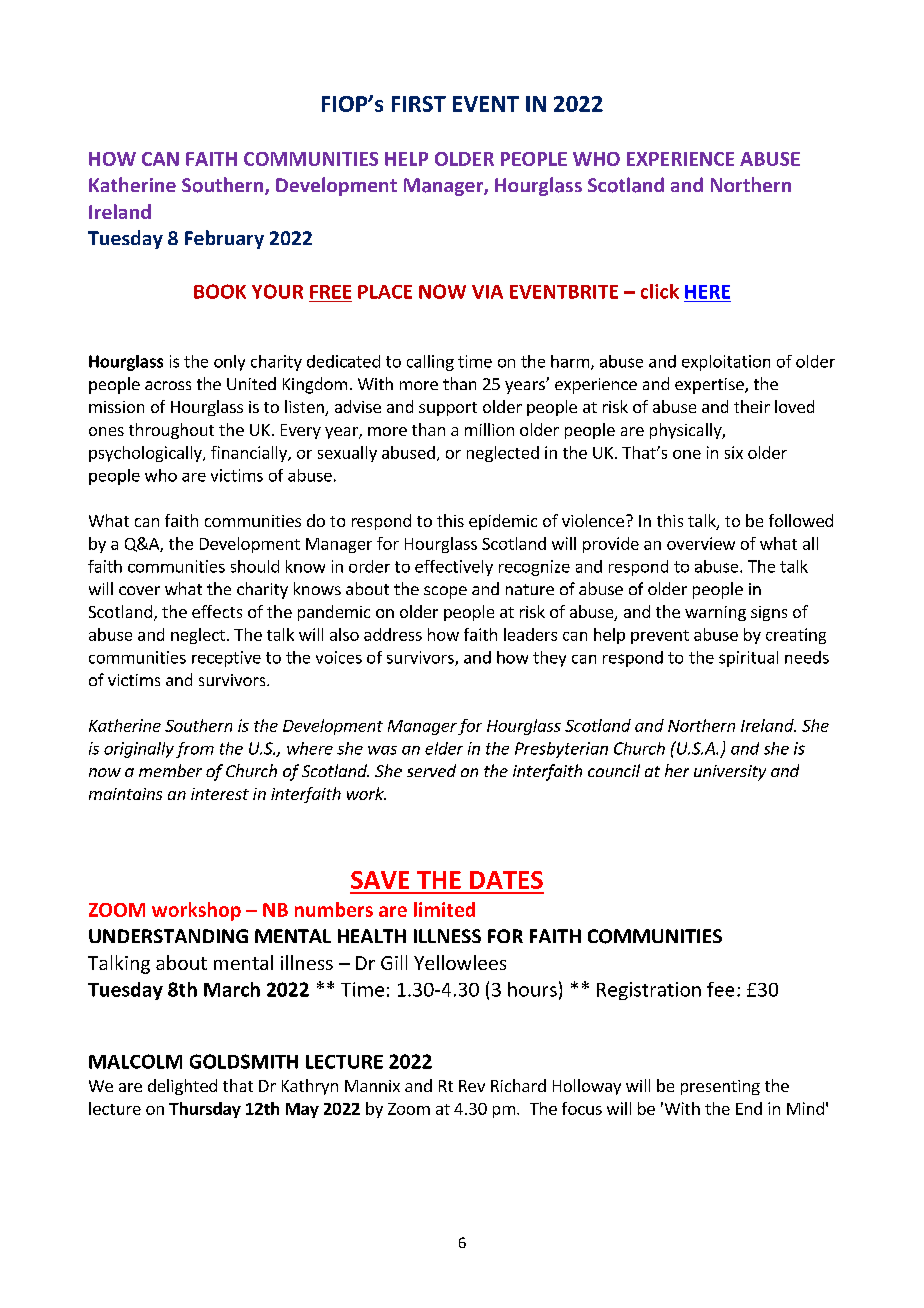  Describe the element at coordinates (489, 429) in the document. I see `million` at that location.
